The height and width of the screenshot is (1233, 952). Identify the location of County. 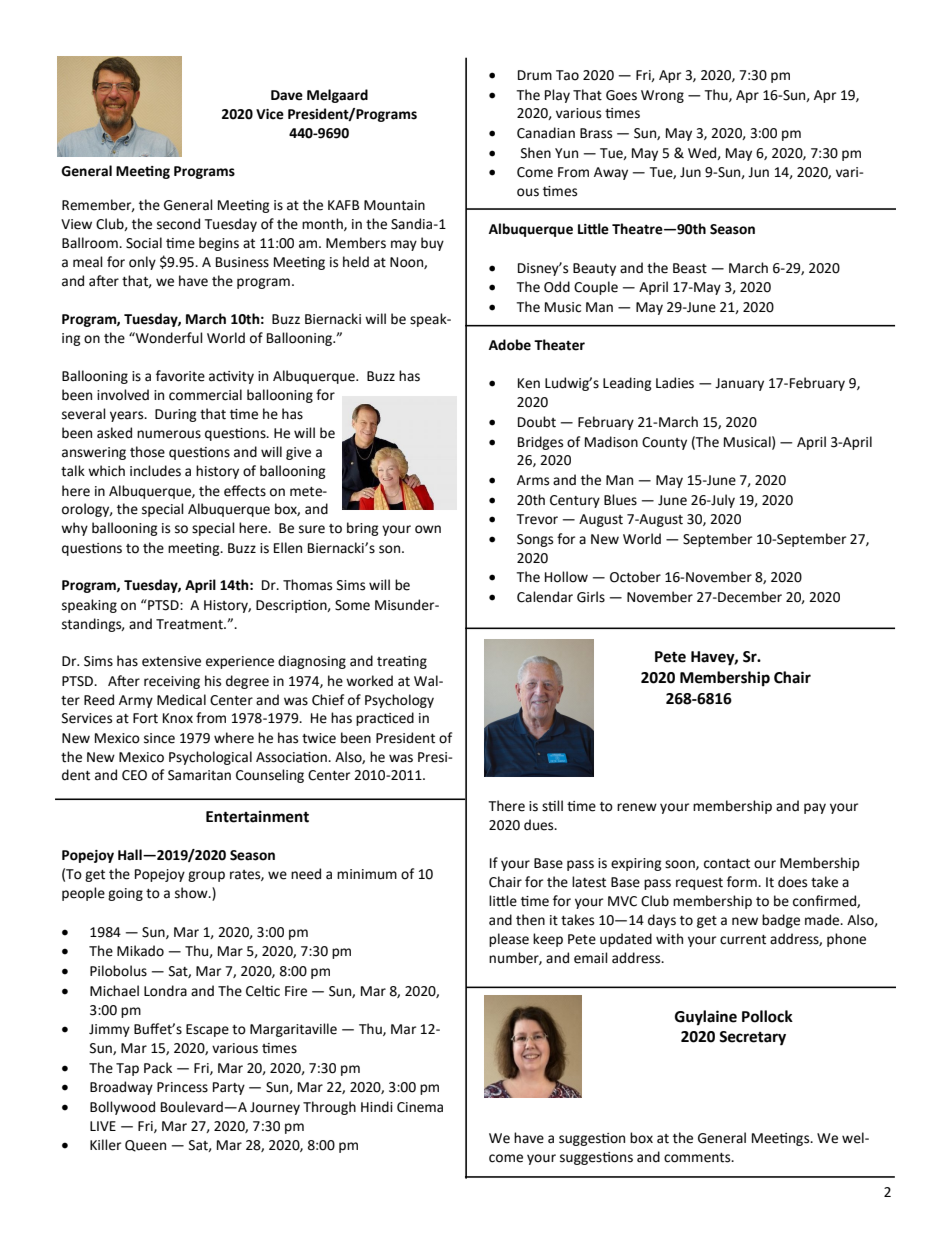
(664, 443).
